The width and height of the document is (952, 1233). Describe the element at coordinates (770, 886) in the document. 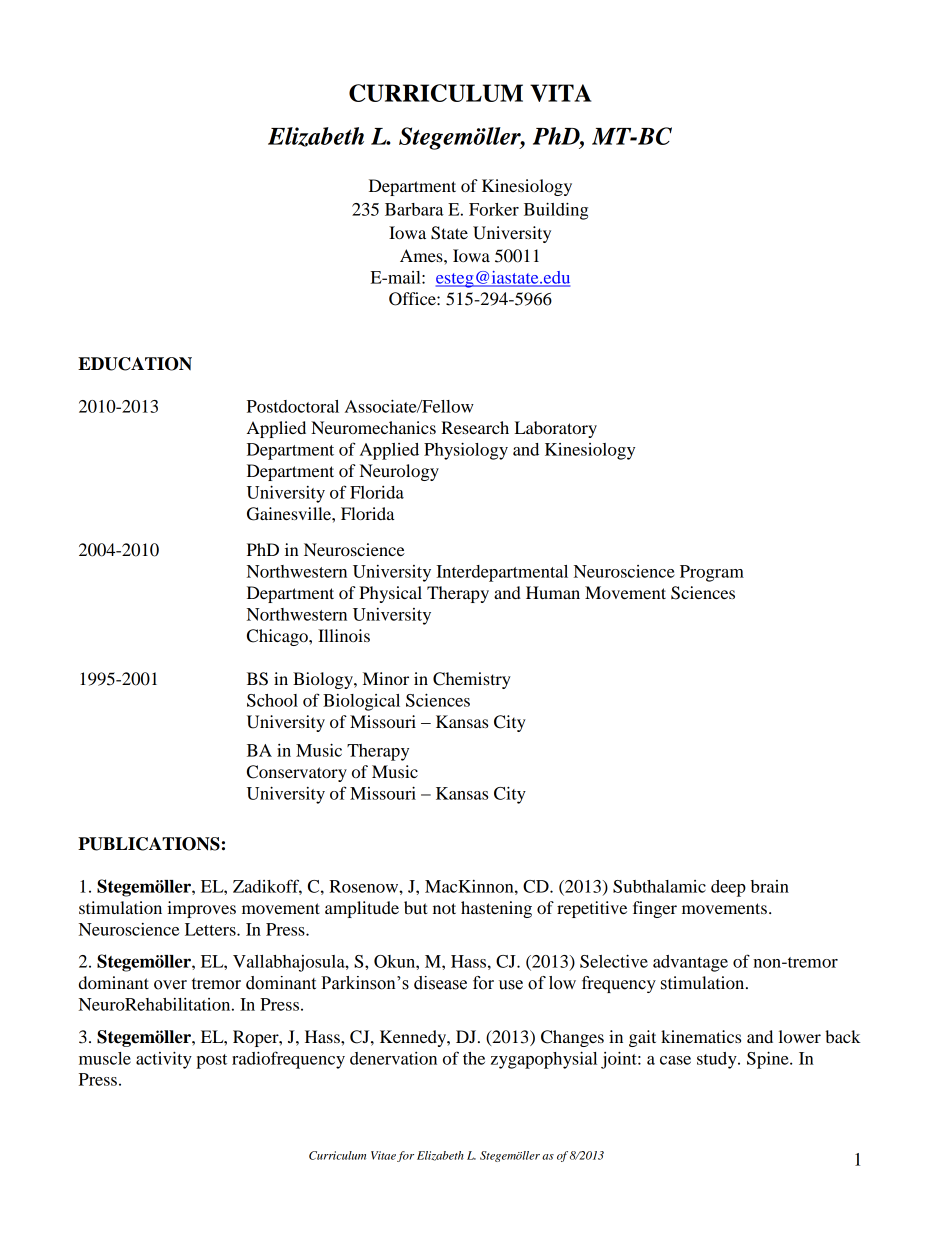

I see `brain` at that location.
